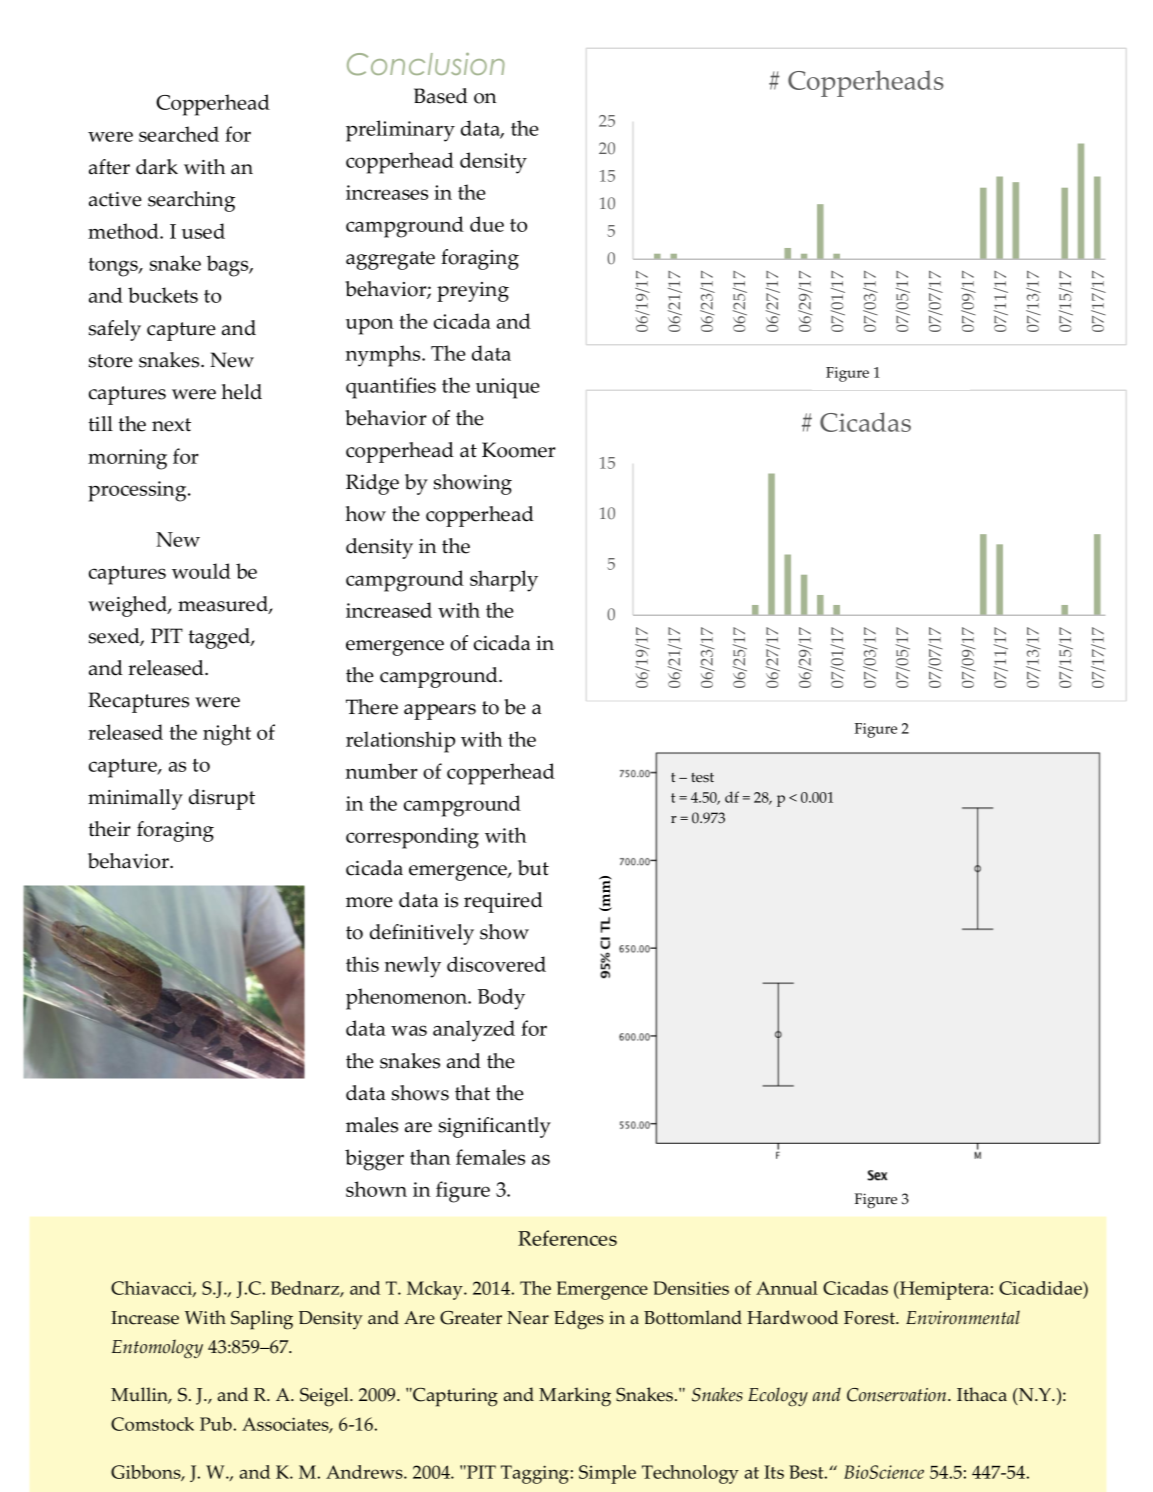  I want to click on Body, so click(501, 999).
